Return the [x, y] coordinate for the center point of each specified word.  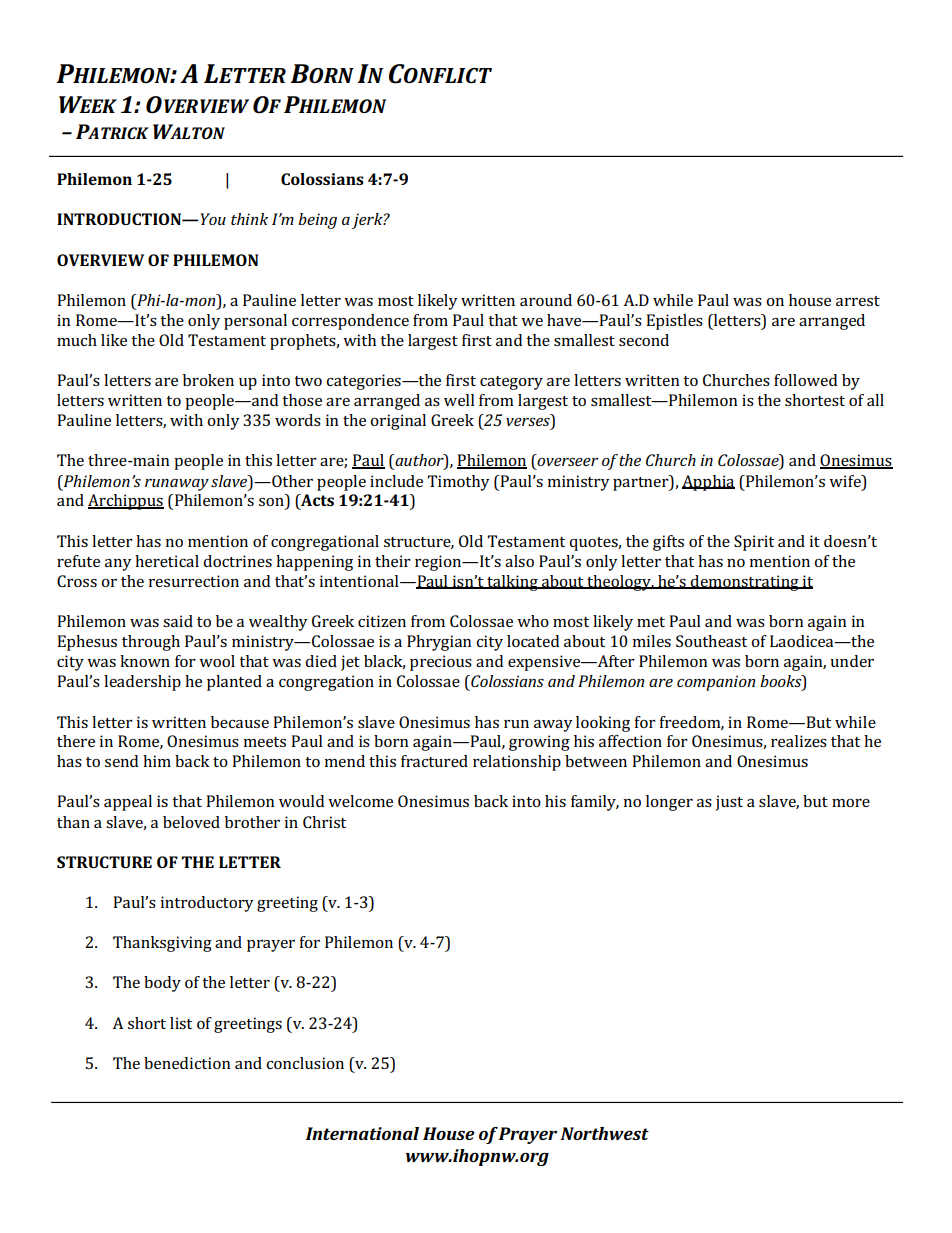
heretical [167, 561]
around [546, 300]
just [729, 803]
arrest [858, 301]
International [362, 1133]
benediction [187, 1063]
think [249, 219]
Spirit [754, 543]
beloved [191, 822]
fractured [434, 761]
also [519, 561]
